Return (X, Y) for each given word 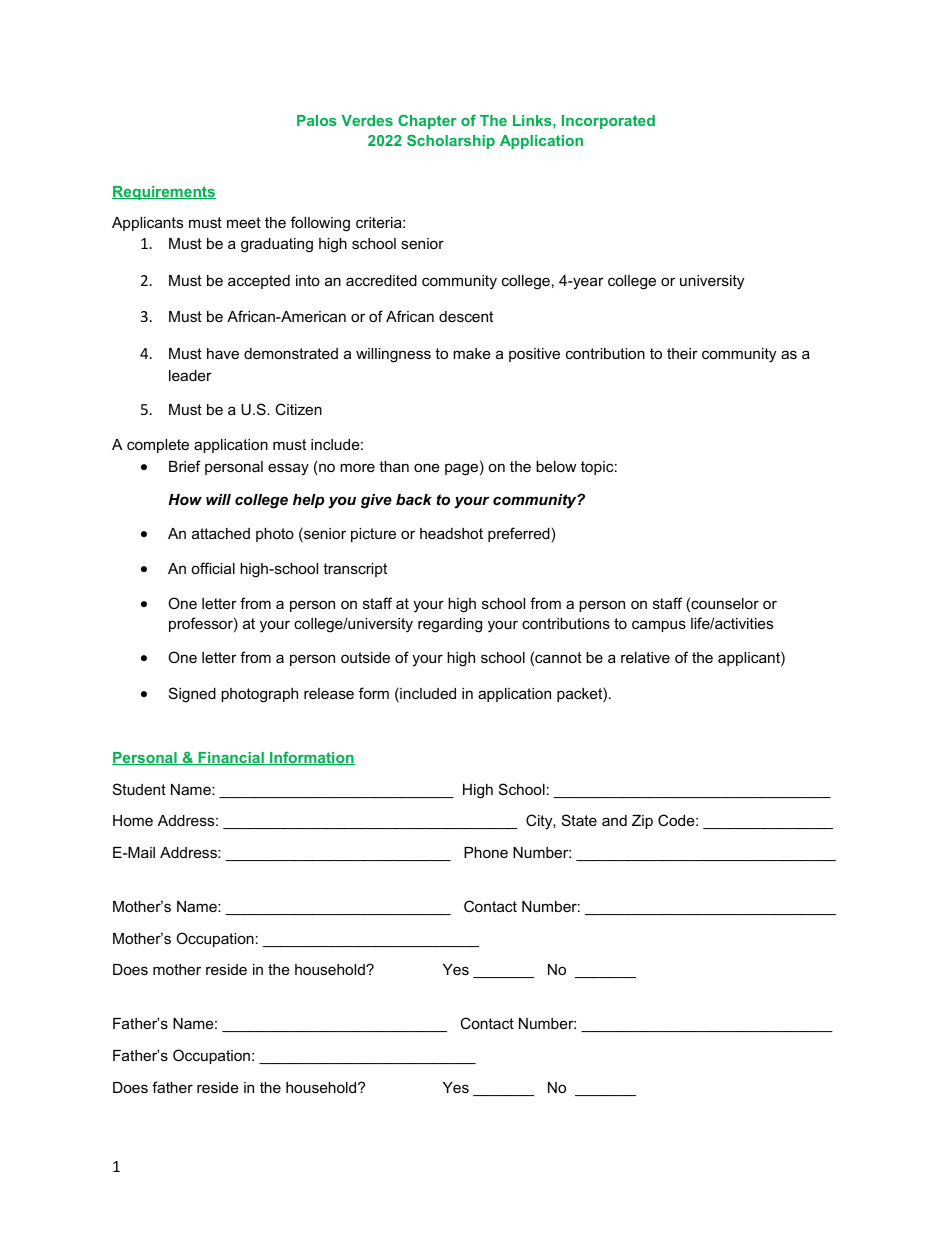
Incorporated (608, 122)
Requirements (164, 193)
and (614, 820)
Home (133, 820)
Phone (486, 852)
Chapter (427, 121)
